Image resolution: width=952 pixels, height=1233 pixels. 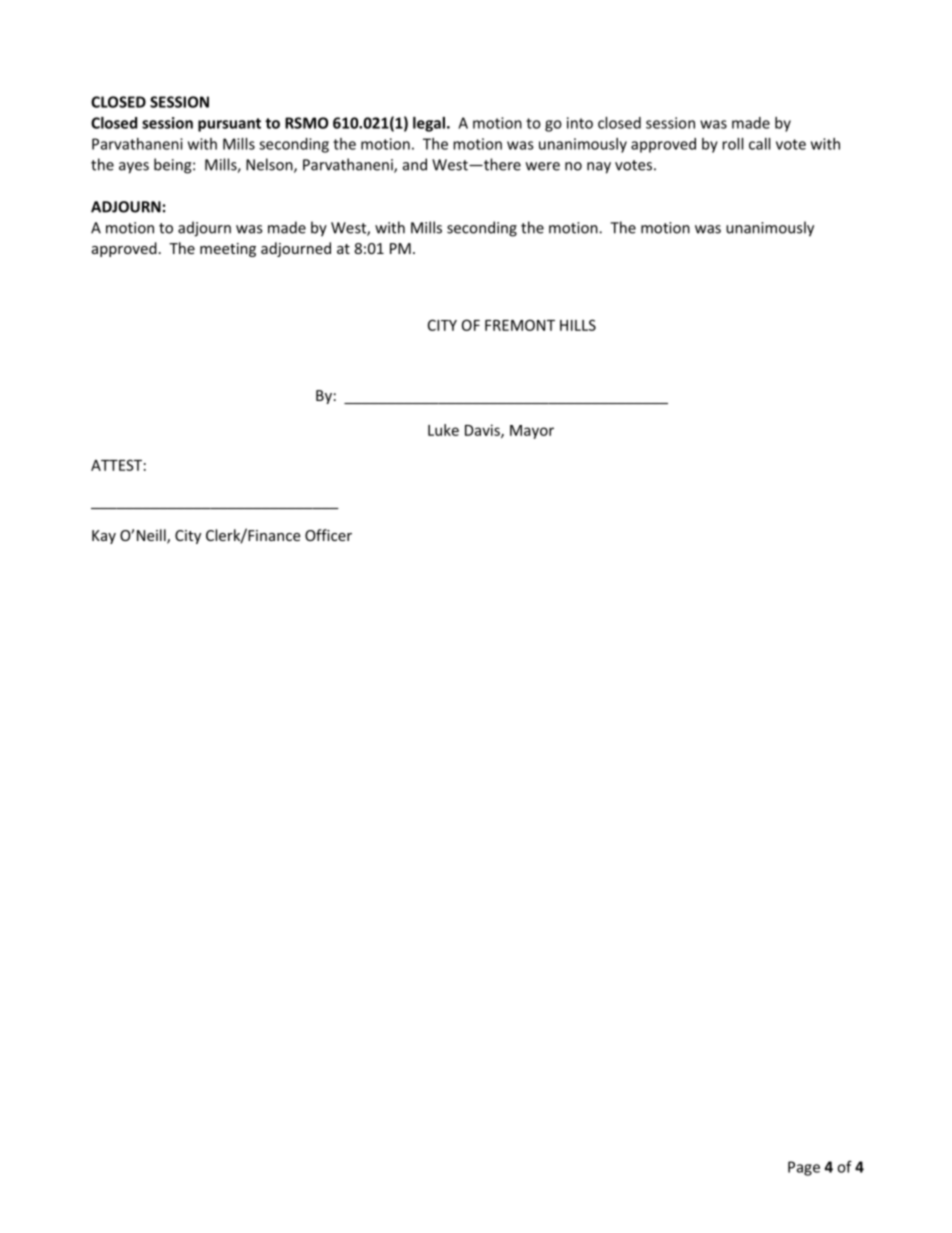 I want to click on ayes, so click(x=134, y=168).
